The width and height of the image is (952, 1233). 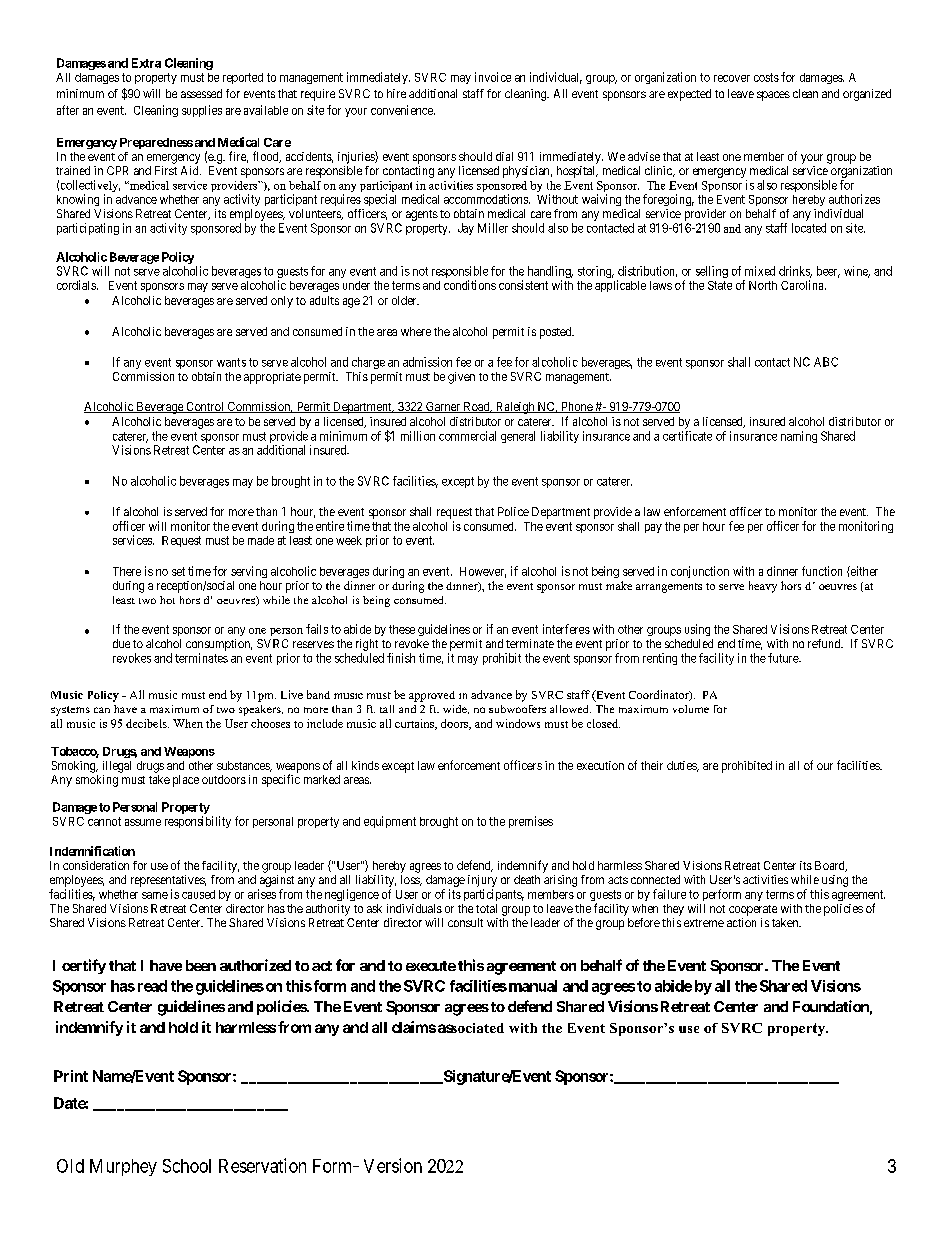 I want to click on their, so click(x=652, y=765).
